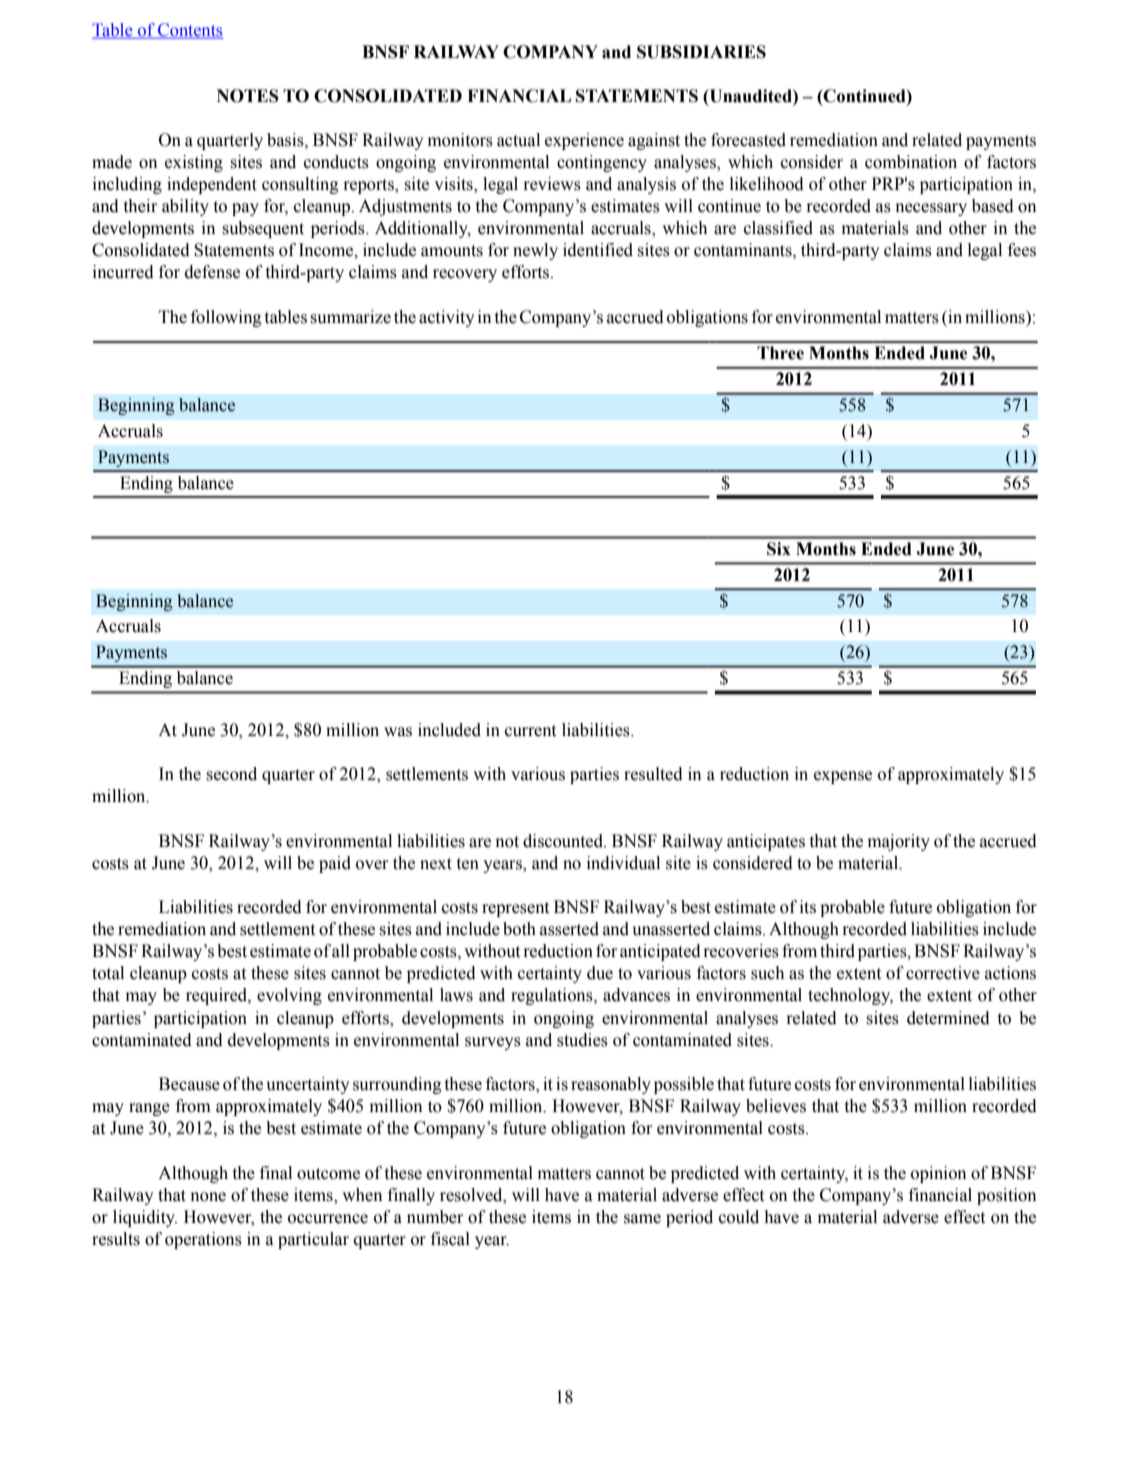 This image has height=1461, width=1129. I want to click on experience, so click(584, 141).
